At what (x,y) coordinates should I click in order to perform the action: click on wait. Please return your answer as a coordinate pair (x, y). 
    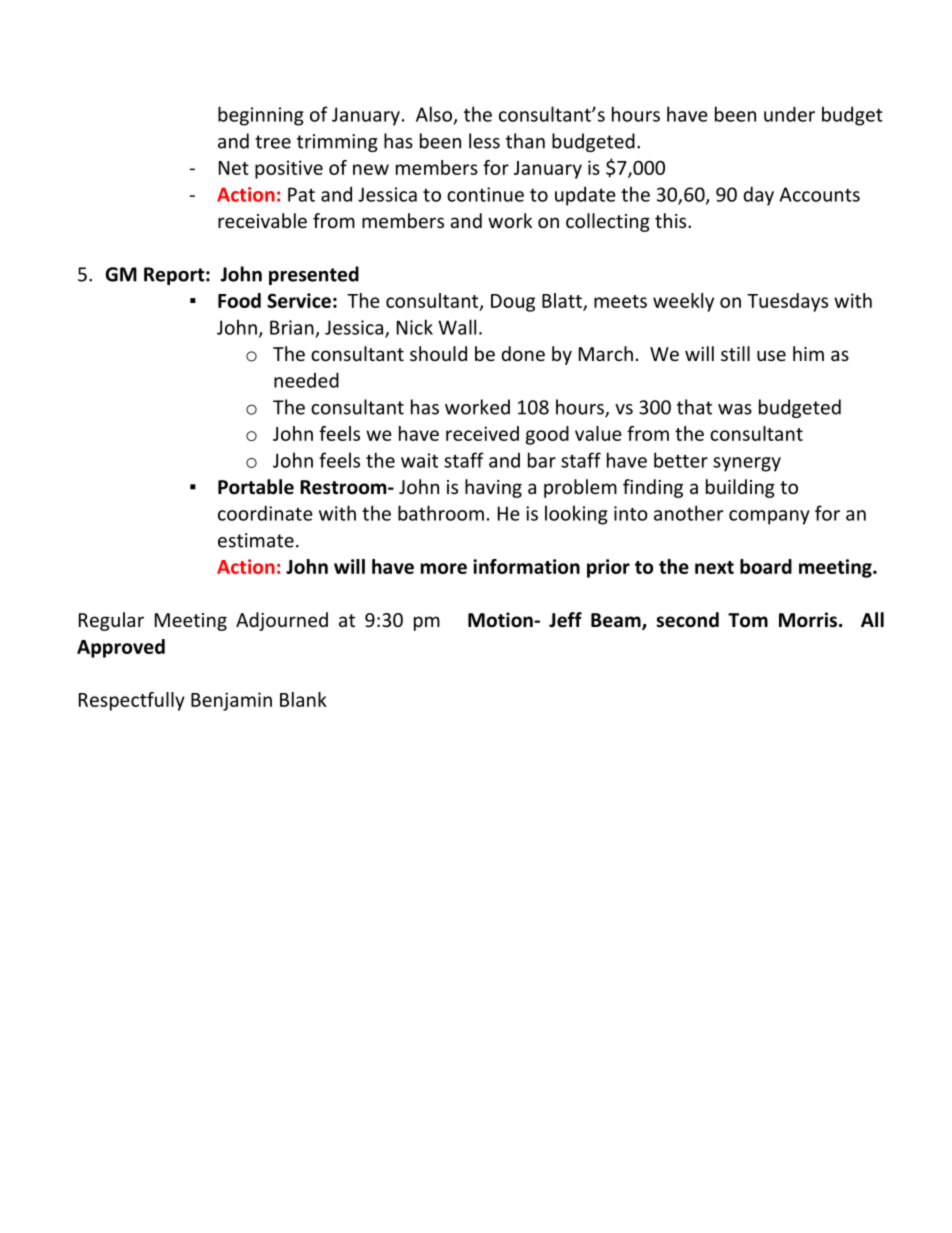
    Looking at the image, I should click on (419, 460).
